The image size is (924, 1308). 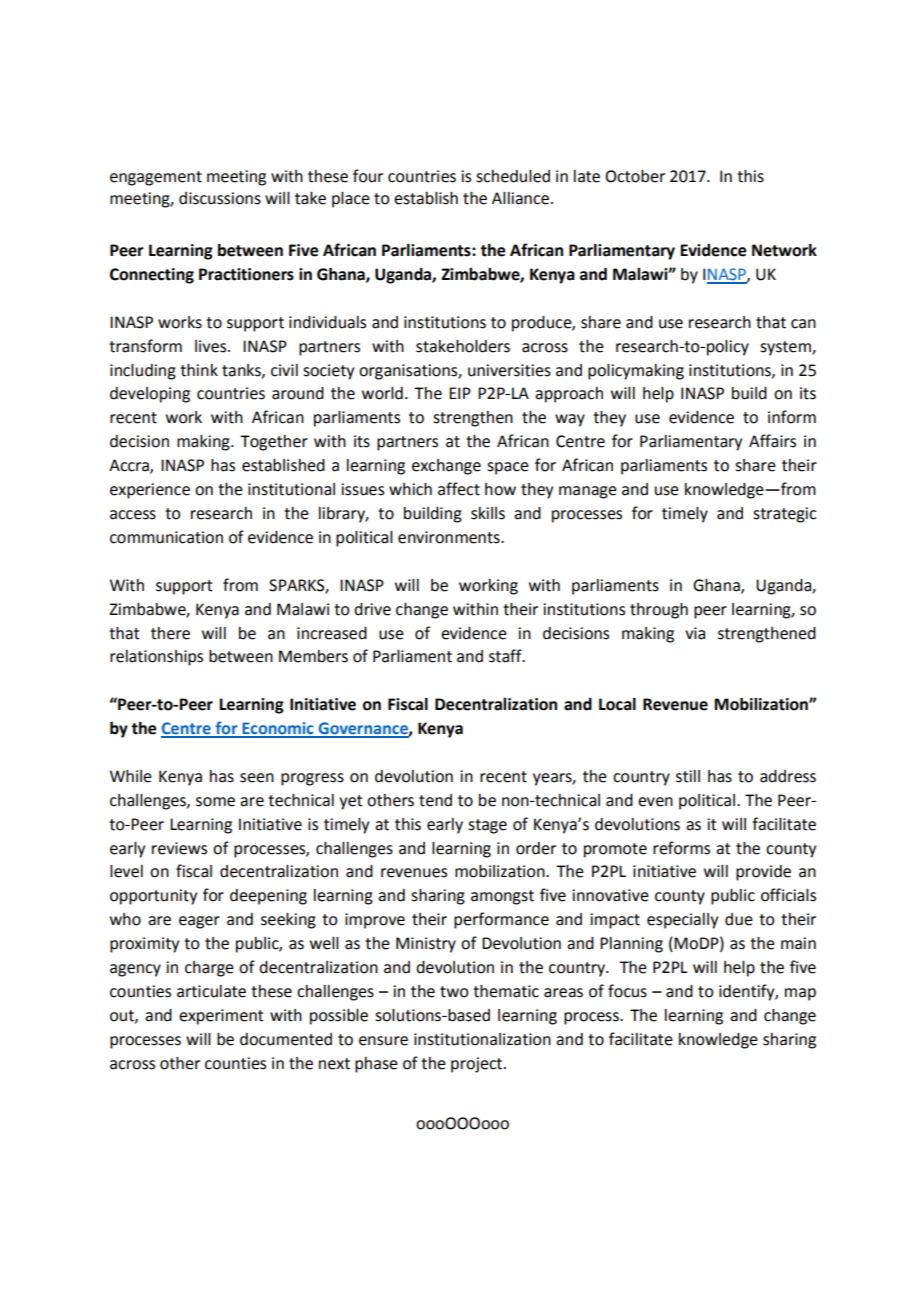 What do you see at coordinates (502, 897) in the page?
I see `amongst` at bounding box center [502, 897].
